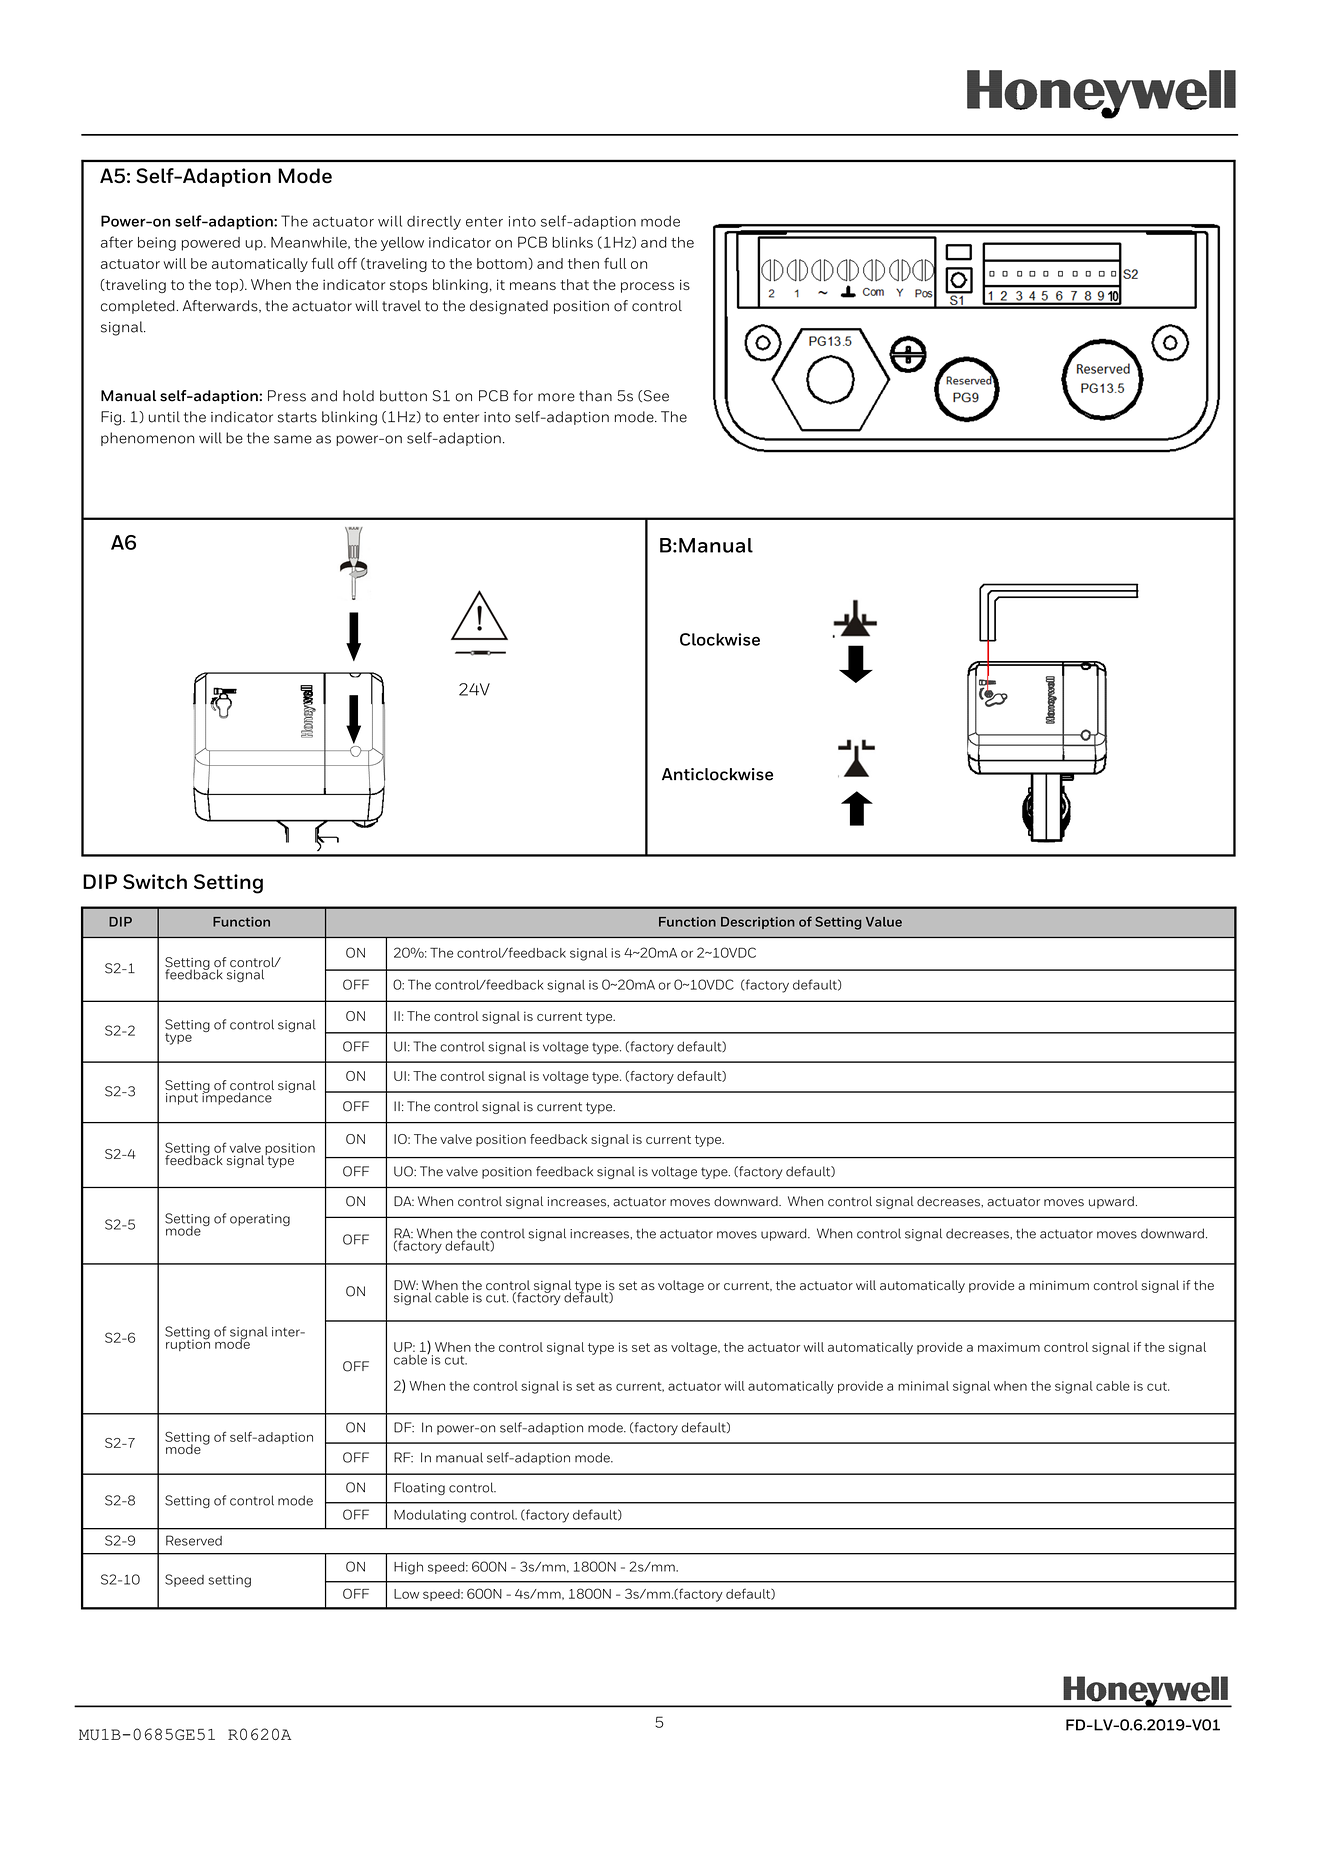  What do you see at coordinates (293, 439) in the image?
I see `same` at bounding box center [293, 439].
